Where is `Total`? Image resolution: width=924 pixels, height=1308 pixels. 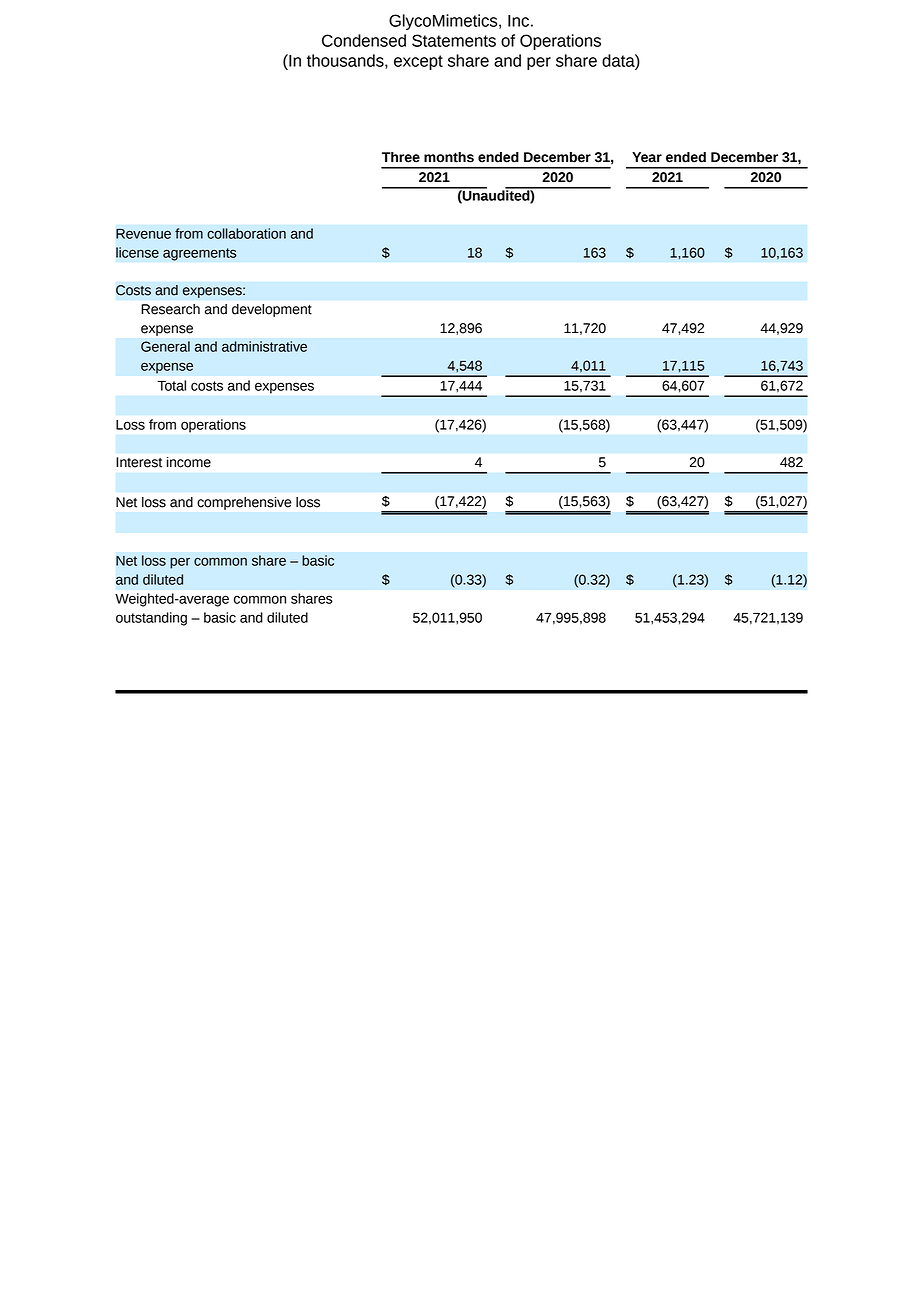
Total is located at coordinates (171, 385).
